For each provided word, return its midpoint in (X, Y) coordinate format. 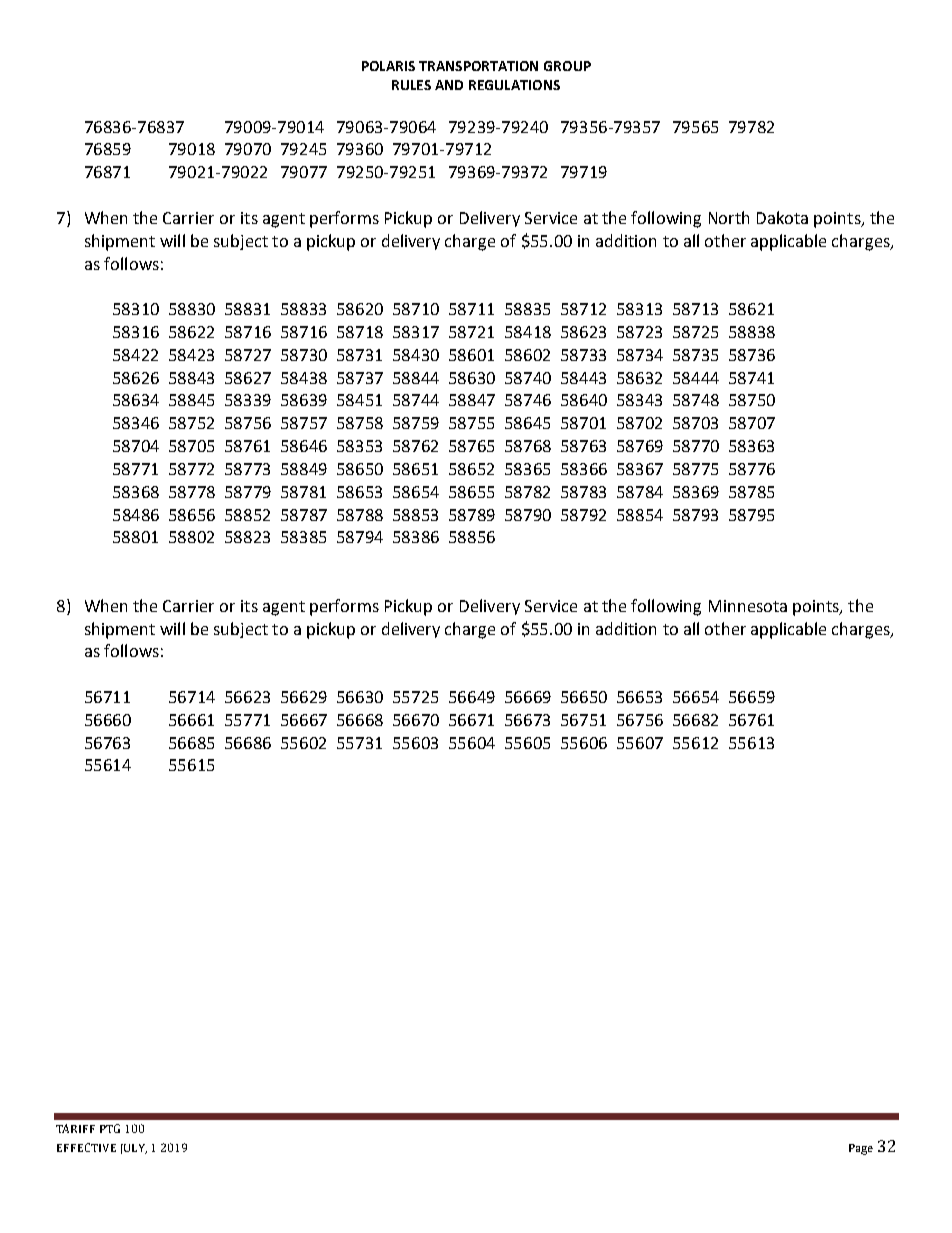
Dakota (782, 217)
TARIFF (75, 1128)
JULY (134, 1149)
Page (861, 1149)
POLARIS (388, 66)
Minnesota (748, 606)
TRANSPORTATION (478, 66)
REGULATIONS (514, 85)
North (729, 217)
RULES (411, 85)
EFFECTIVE (86, 1147)
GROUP (567, 66)
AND (449, 85)
